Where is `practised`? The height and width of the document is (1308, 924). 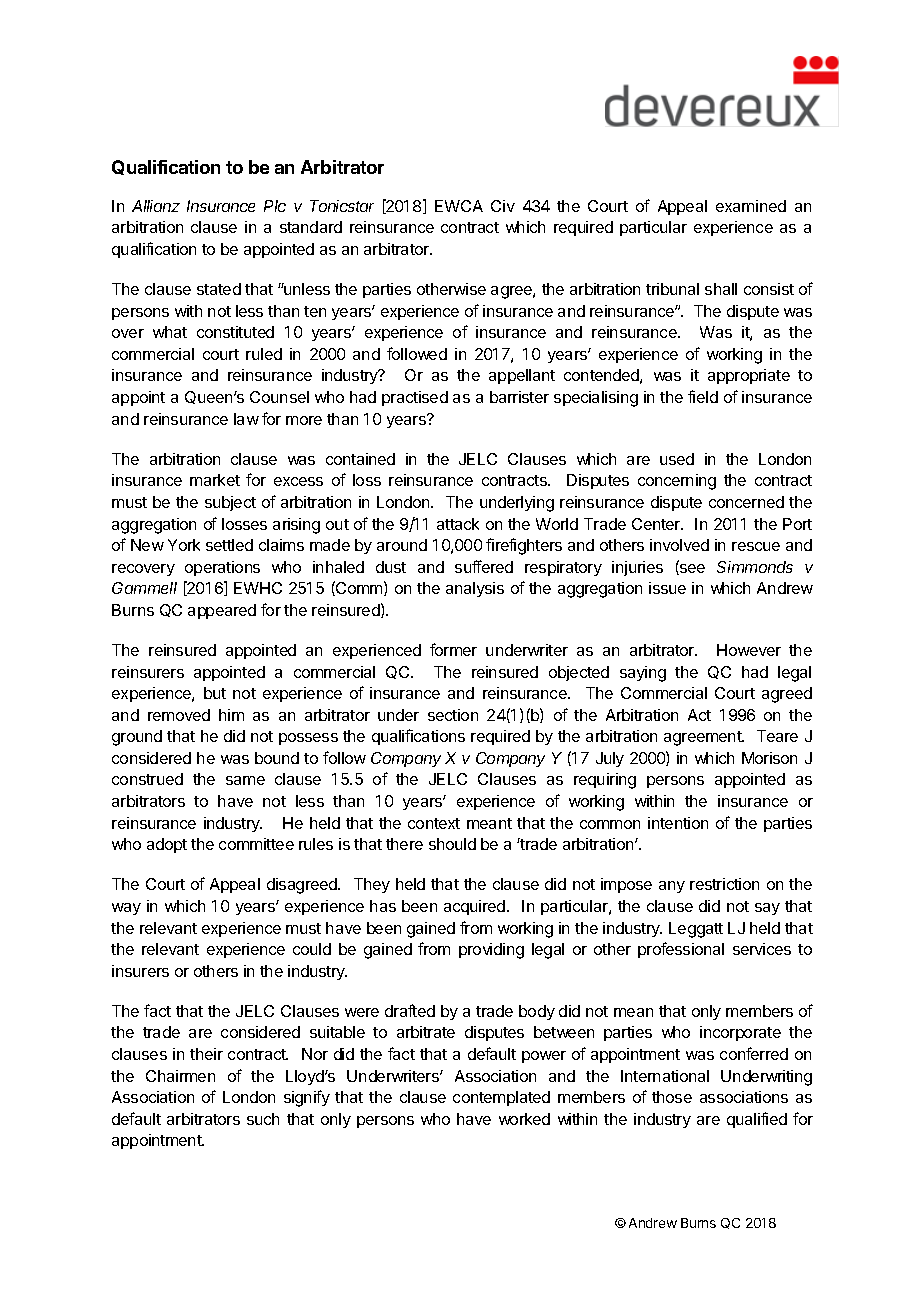
practised is located at coordinates (415, 398).
